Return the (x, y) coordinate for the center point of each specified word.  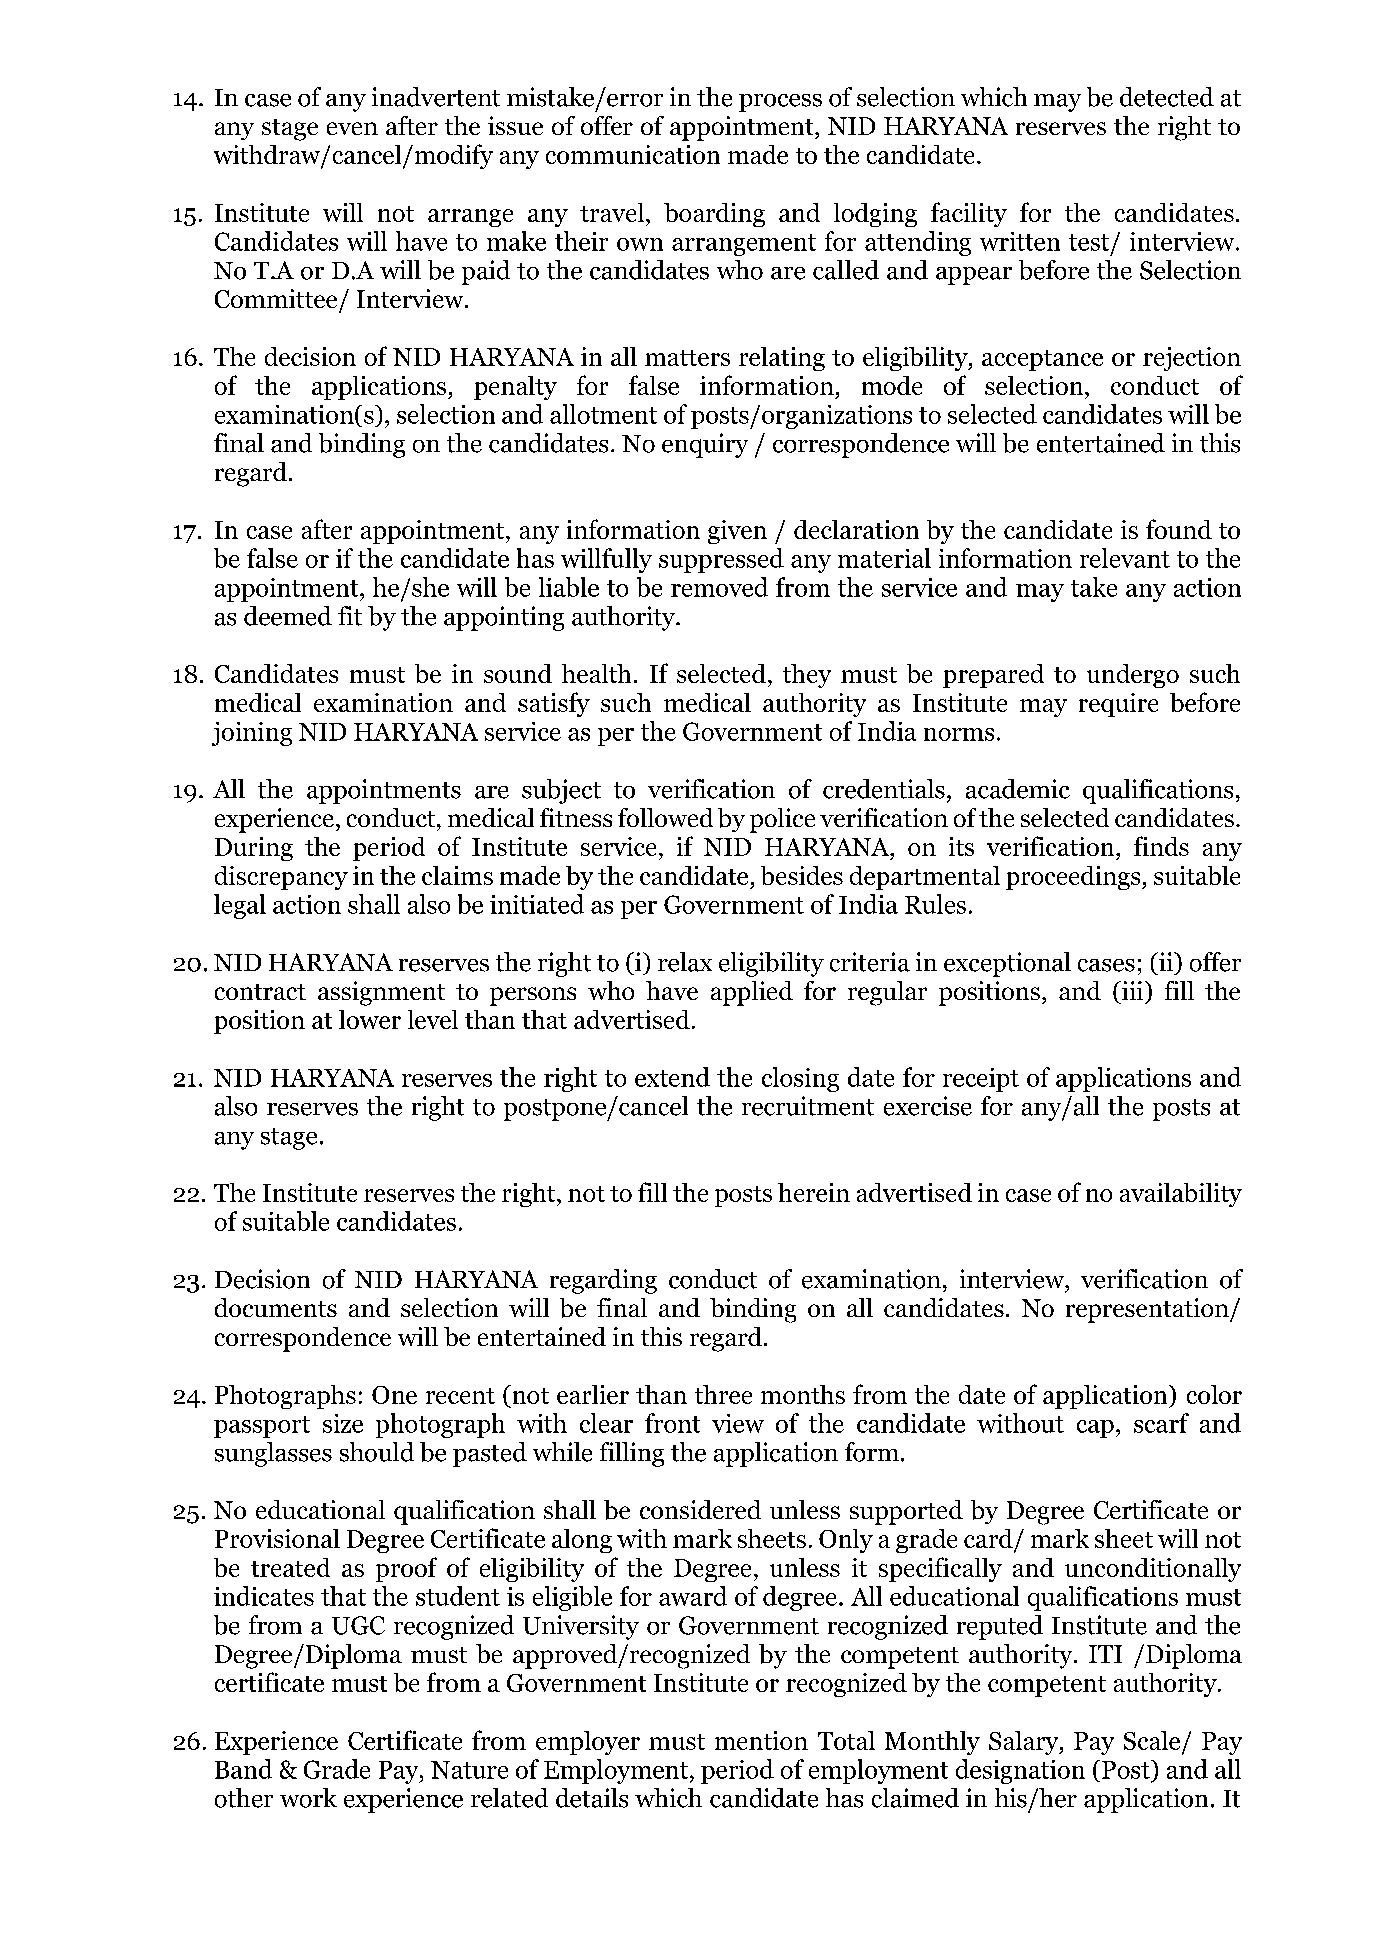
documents (276, 1307)
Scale (1152, 1740)
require (1118, 705)
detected (1167, 97)
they (807, 676)
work (308, 1798)
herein (814, 1192)
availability (1181, 1195)
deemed (288, 616)
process (780, 103)
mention (761, 1740)
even (352, 128)
